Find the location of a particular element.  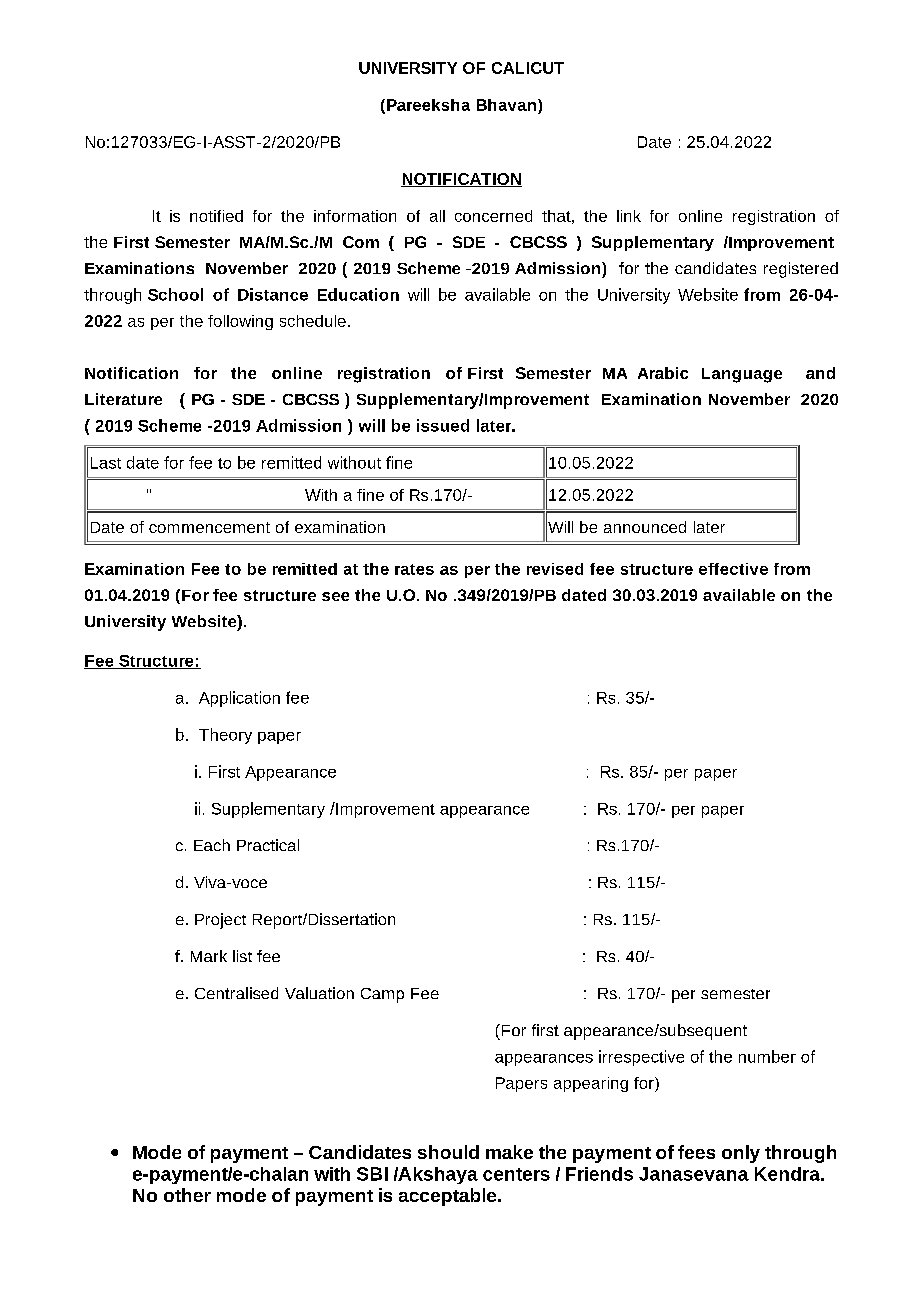

registered is located at coordinates (801, 270).
